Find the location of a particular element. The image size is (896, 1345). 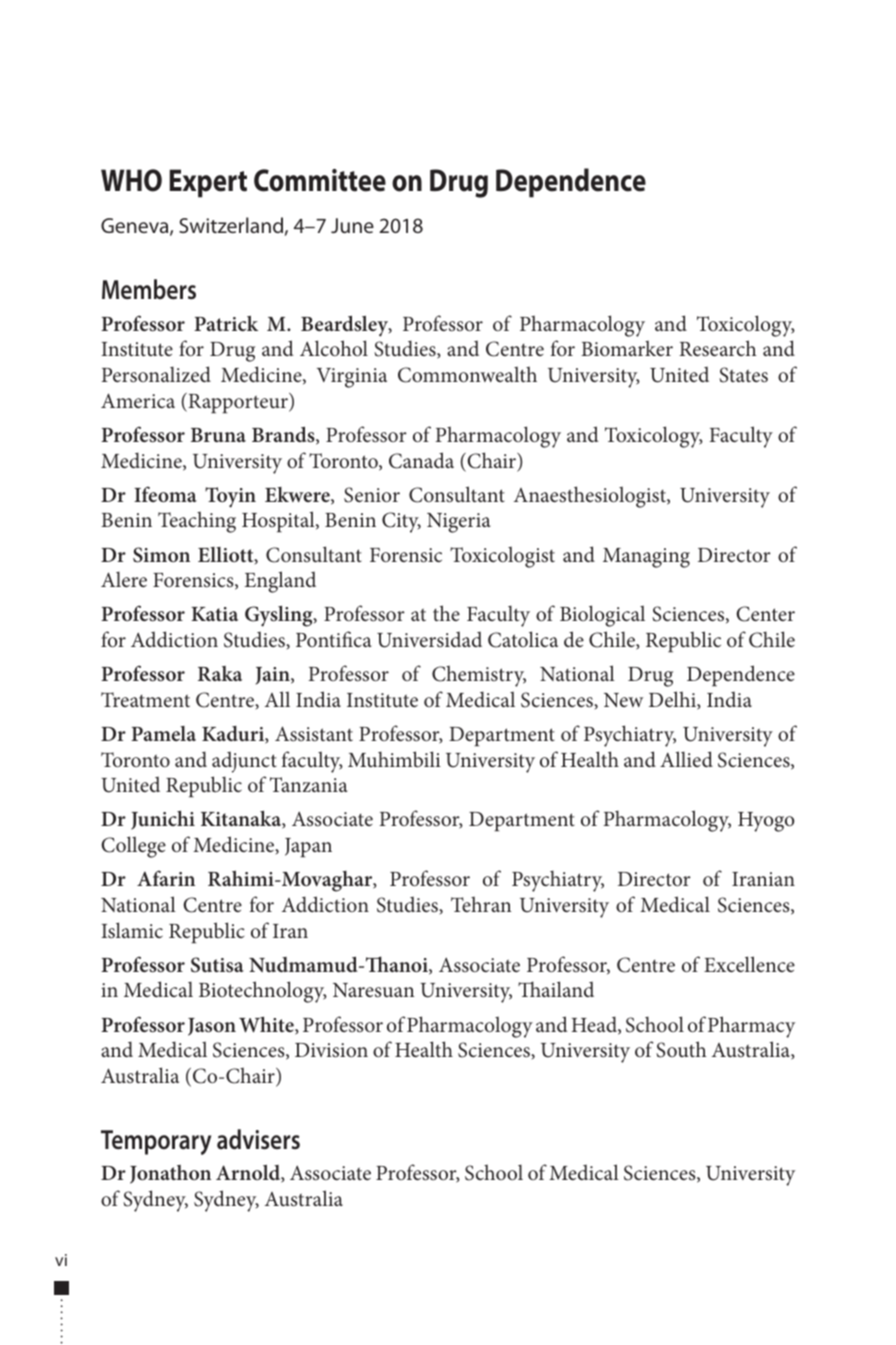

advisers is located at coordinates (258, 1139).
